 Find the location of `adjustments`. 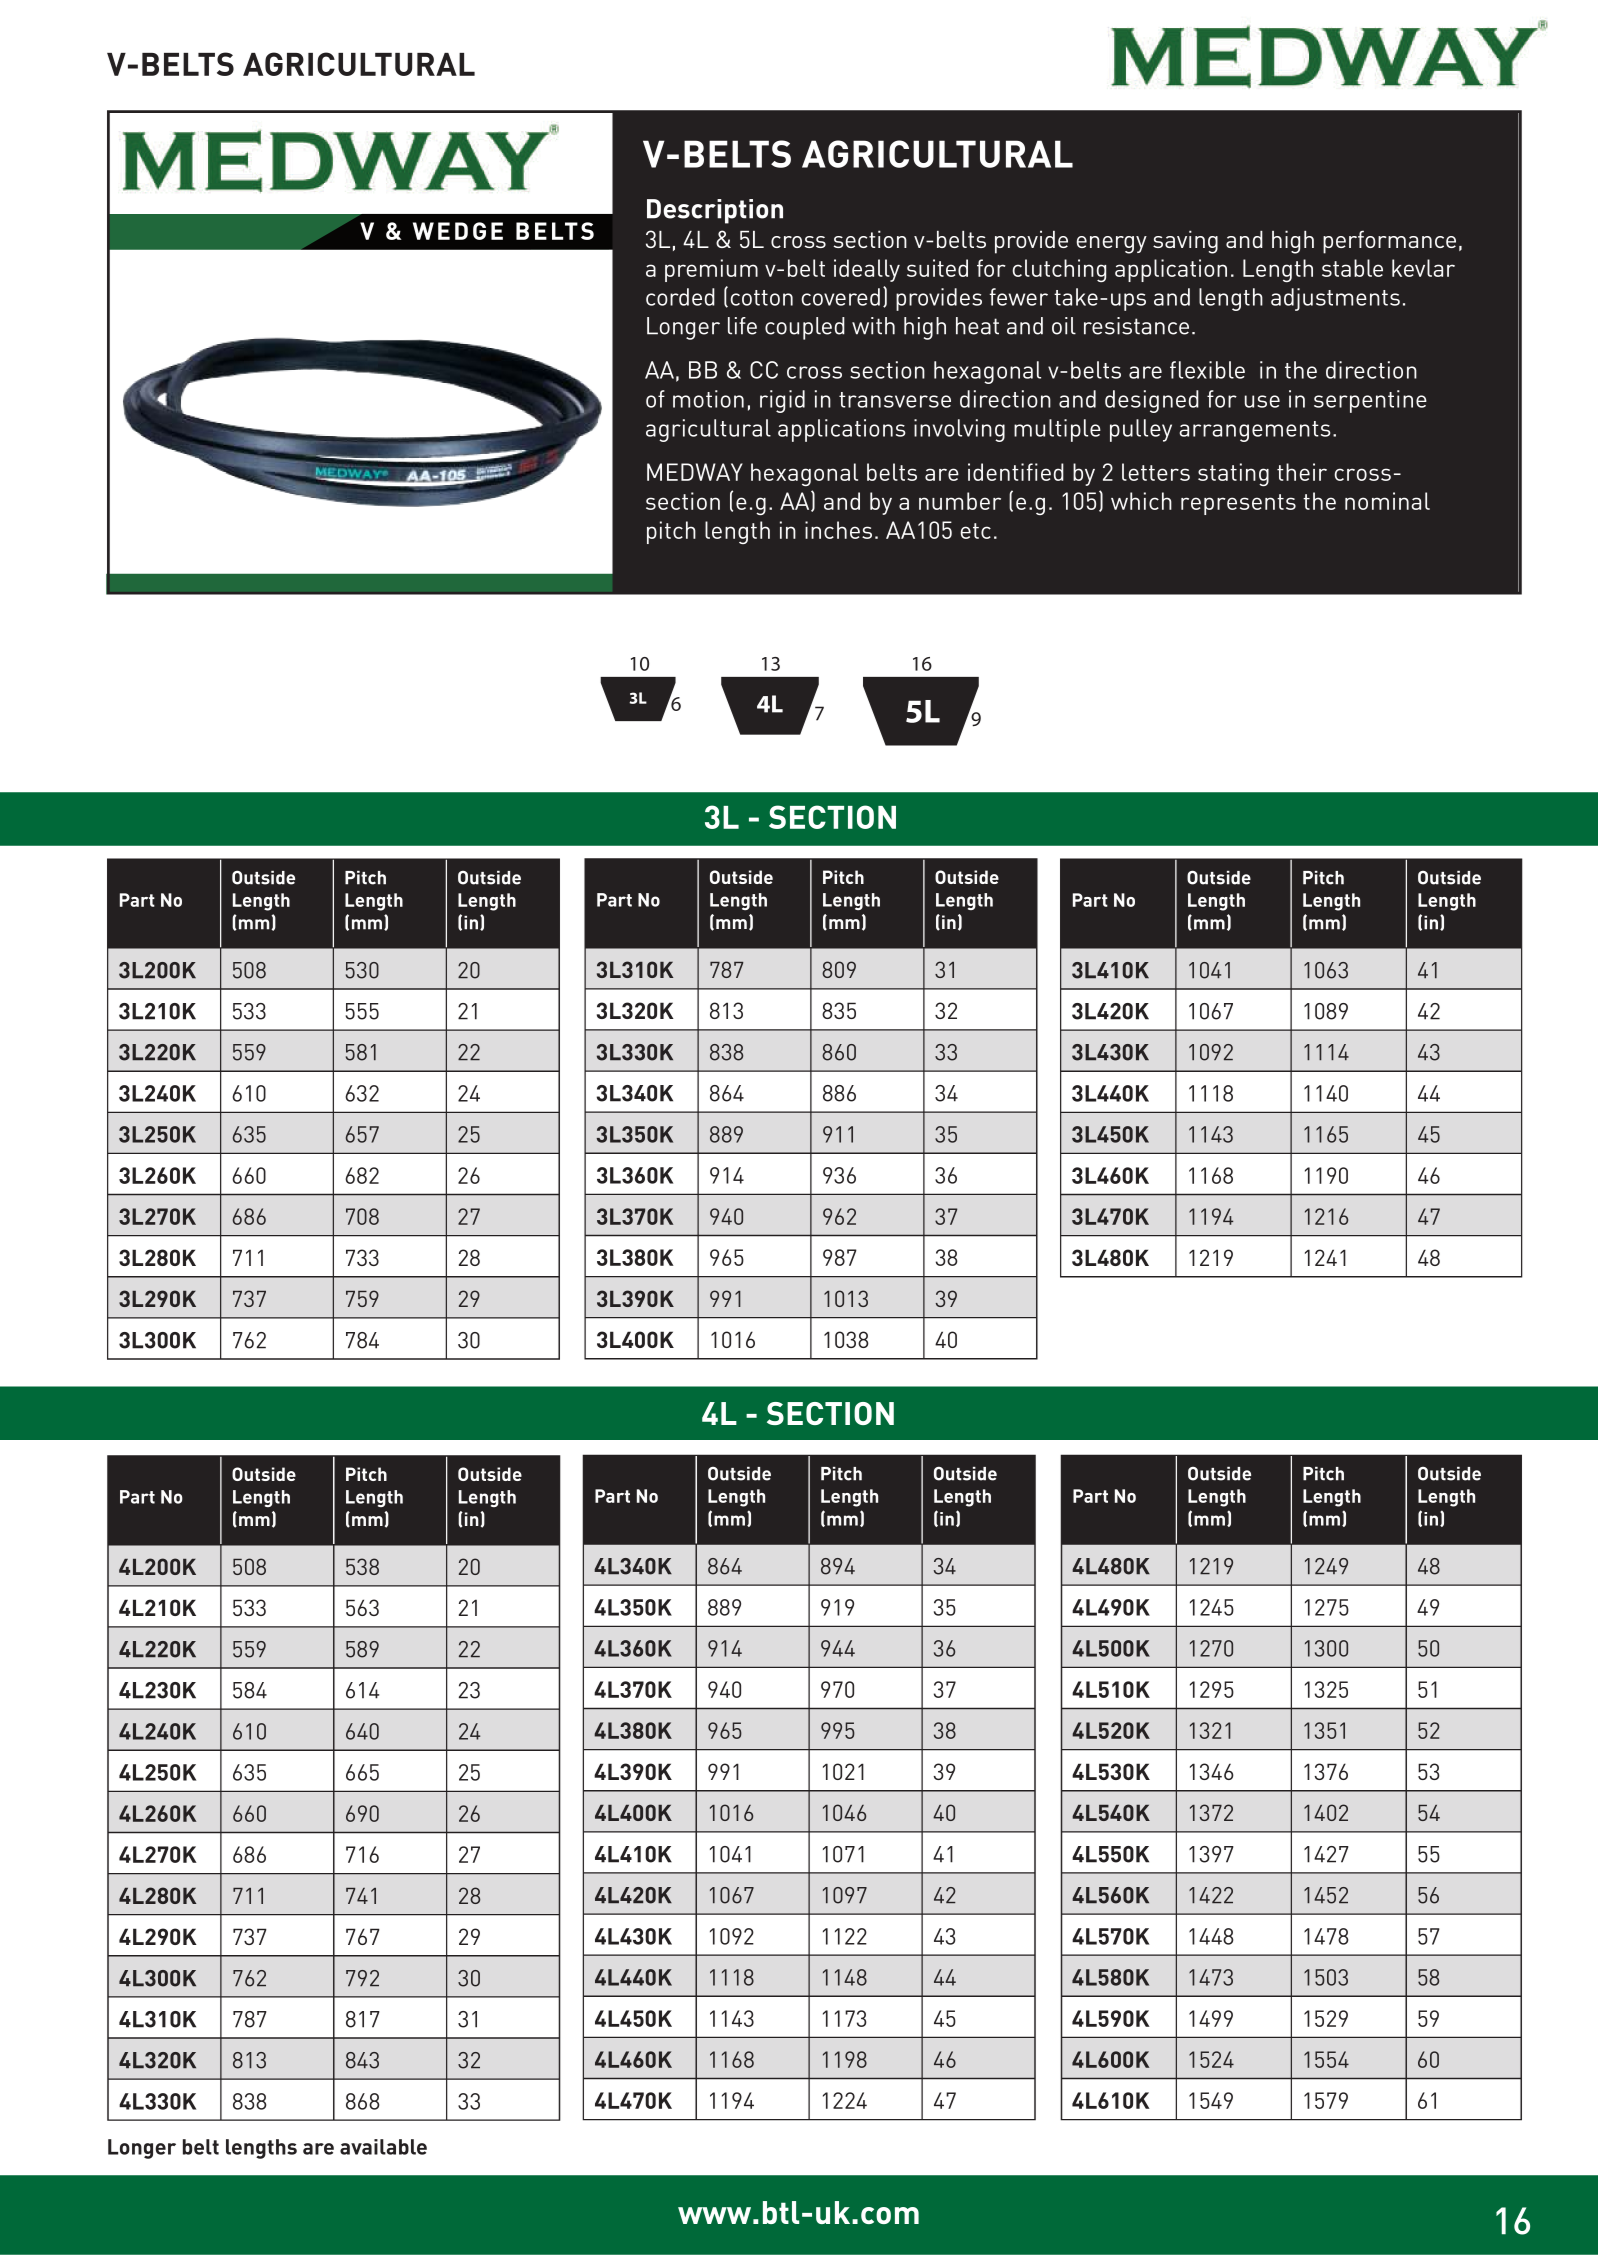

adjustments is located at coordinates (1335, 299).
